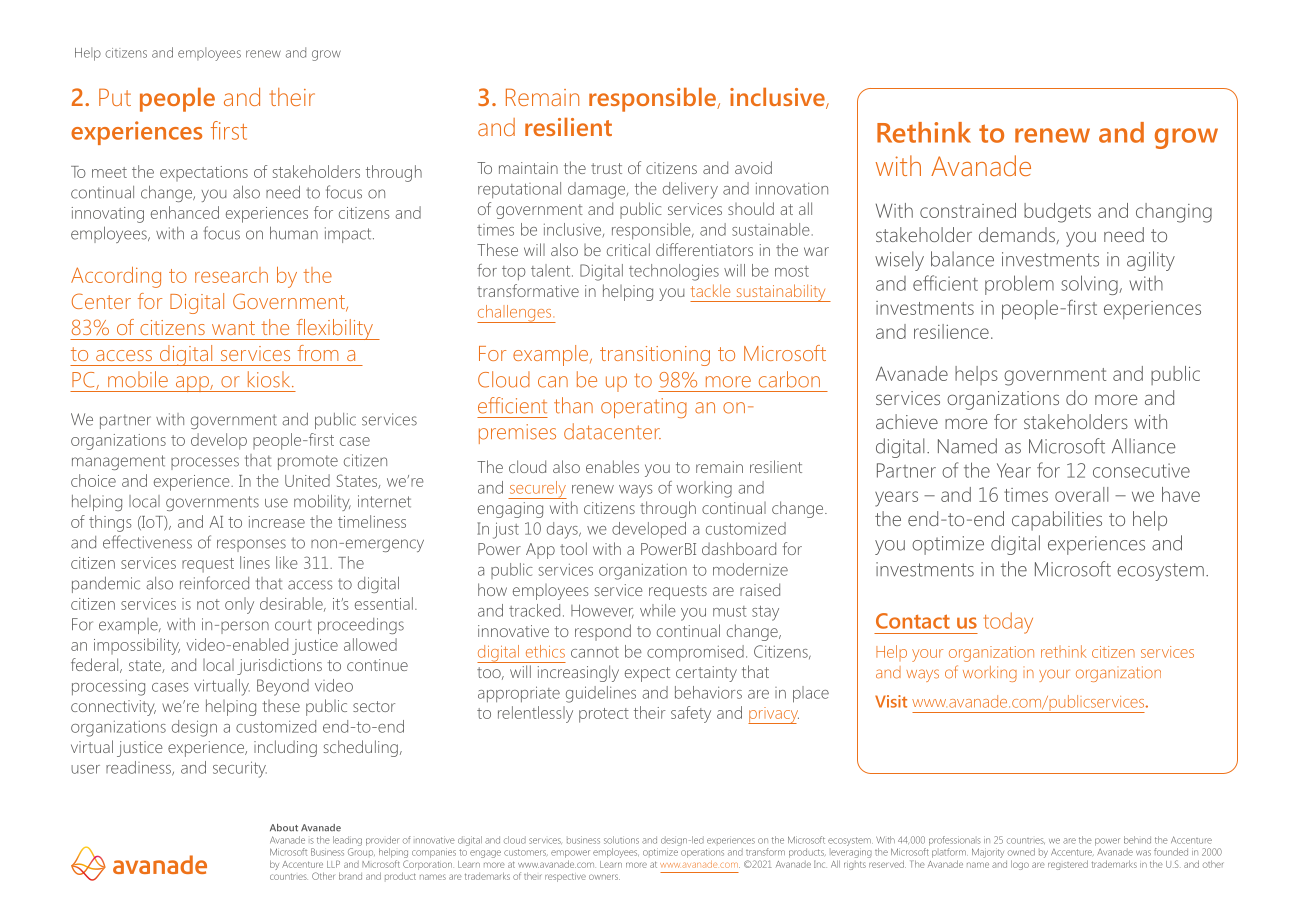 The image size is (1308, 924). Describe the element at coordinates (277, 522) in the image. I see `increase` at that location.
